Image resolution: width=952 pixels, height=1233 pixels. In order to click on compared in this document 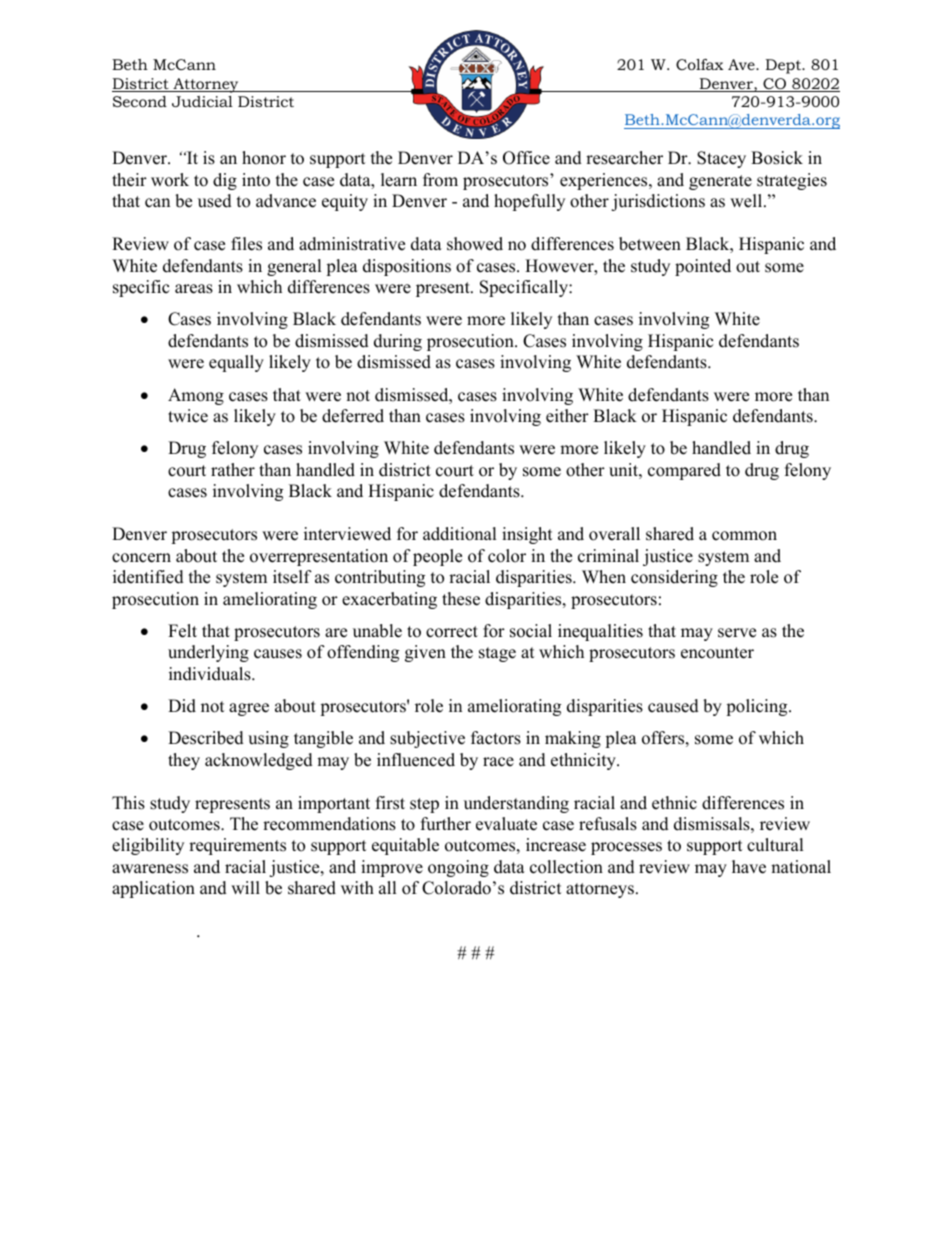, I will do `click(684, 471)`.
